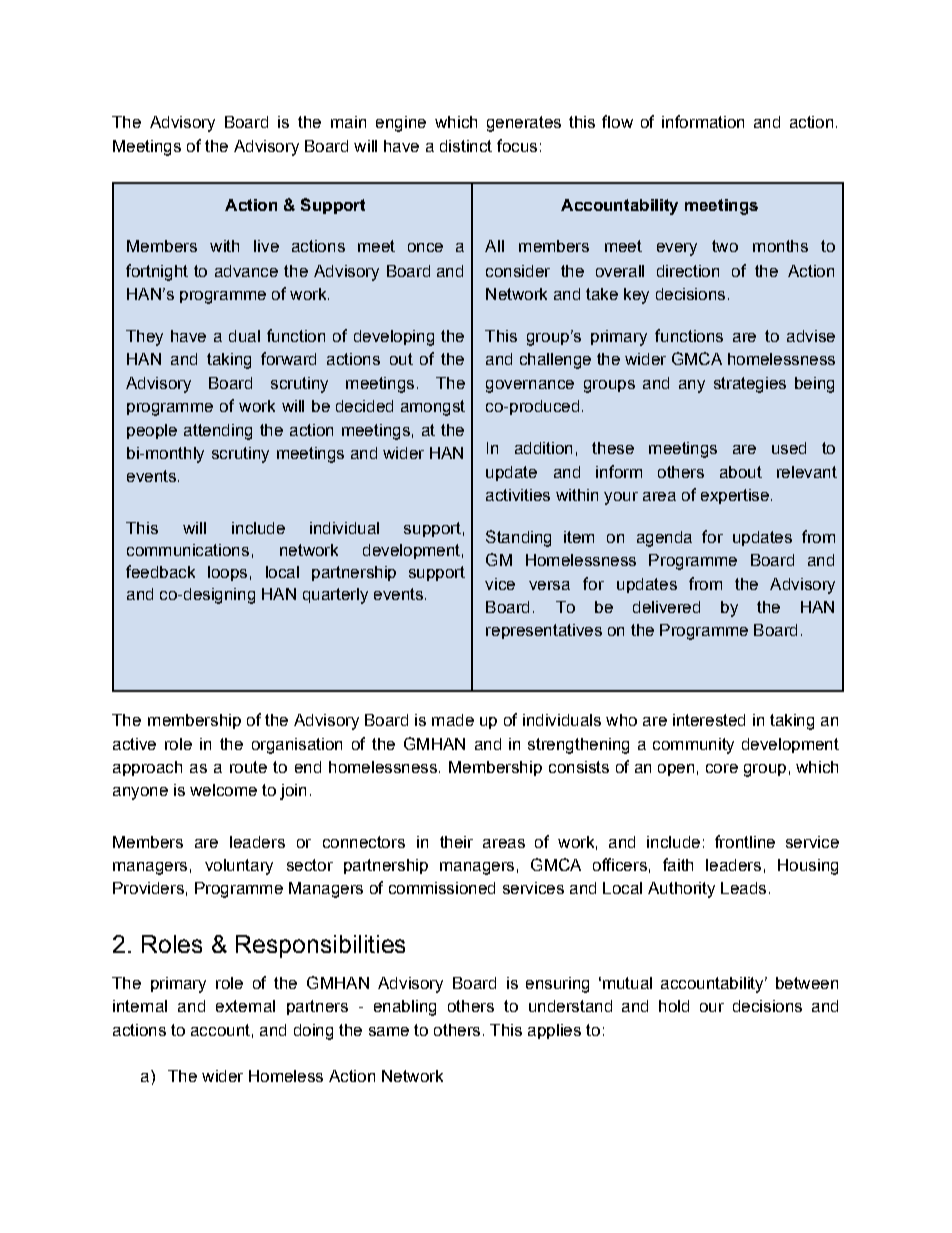 The image size is (952, 1233). I want to click on external, so click(245, 1006).
